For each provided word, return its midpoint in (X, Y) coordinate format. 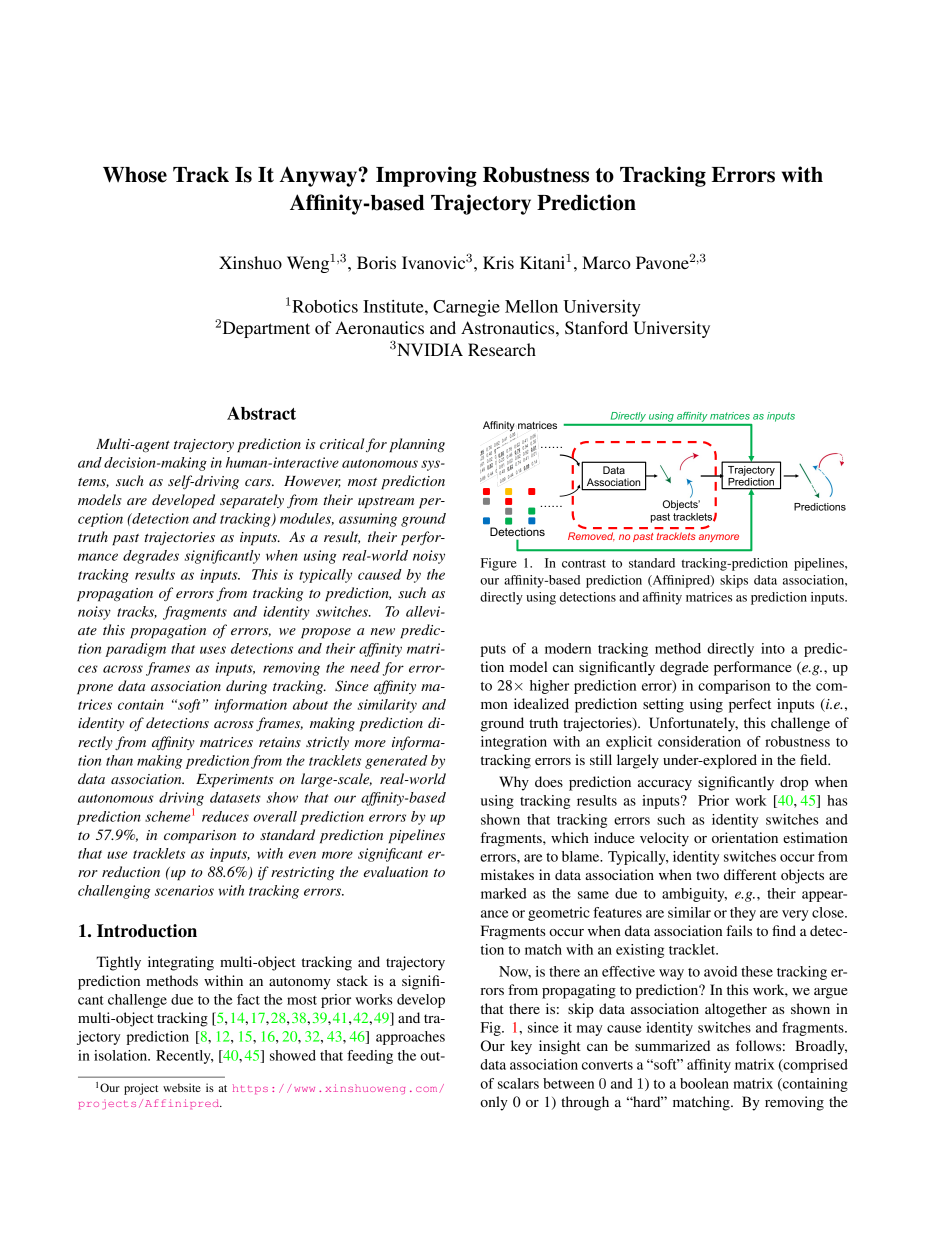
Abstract (261, 413)
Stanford (596, 328)
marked (504, 893)
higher (549, 687)
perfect (750, 705)
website (182, 1087)
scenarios (184, 890)
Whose (135, 175)
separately (252, 501)
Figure (499, 564)
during (246, 687)
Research (502, 349)
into (773, 648)
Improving (426, 176)
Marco (606, 262)
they (743, 914)
